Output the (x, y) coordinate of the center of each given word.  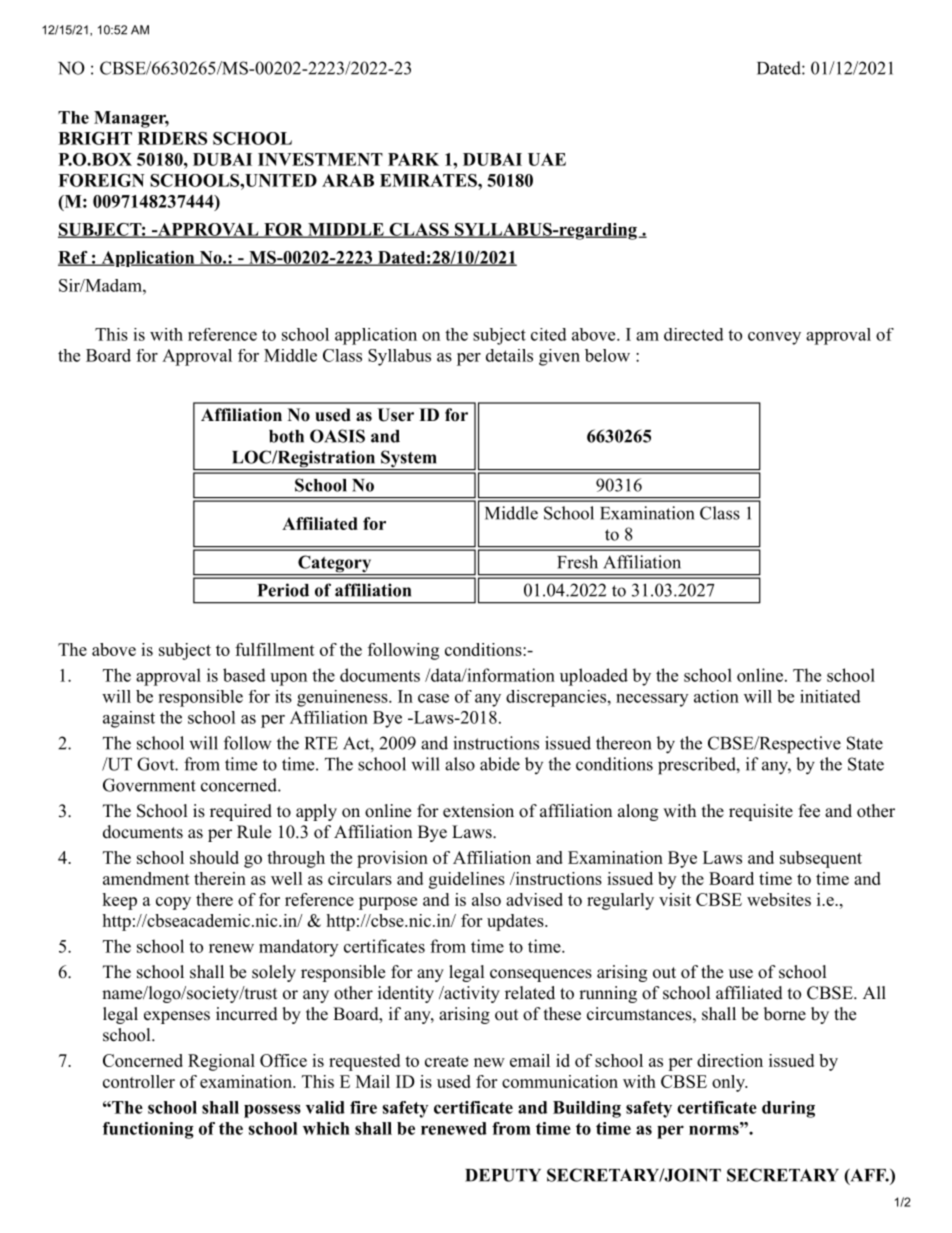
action (716, 696)
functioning (148, 1130)
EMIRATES (429, 180)
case (433, 698)
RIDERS (172, 138)
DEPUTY (503, 1175)
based (244, 675)
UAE (547, 159)
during (788, 1109)
